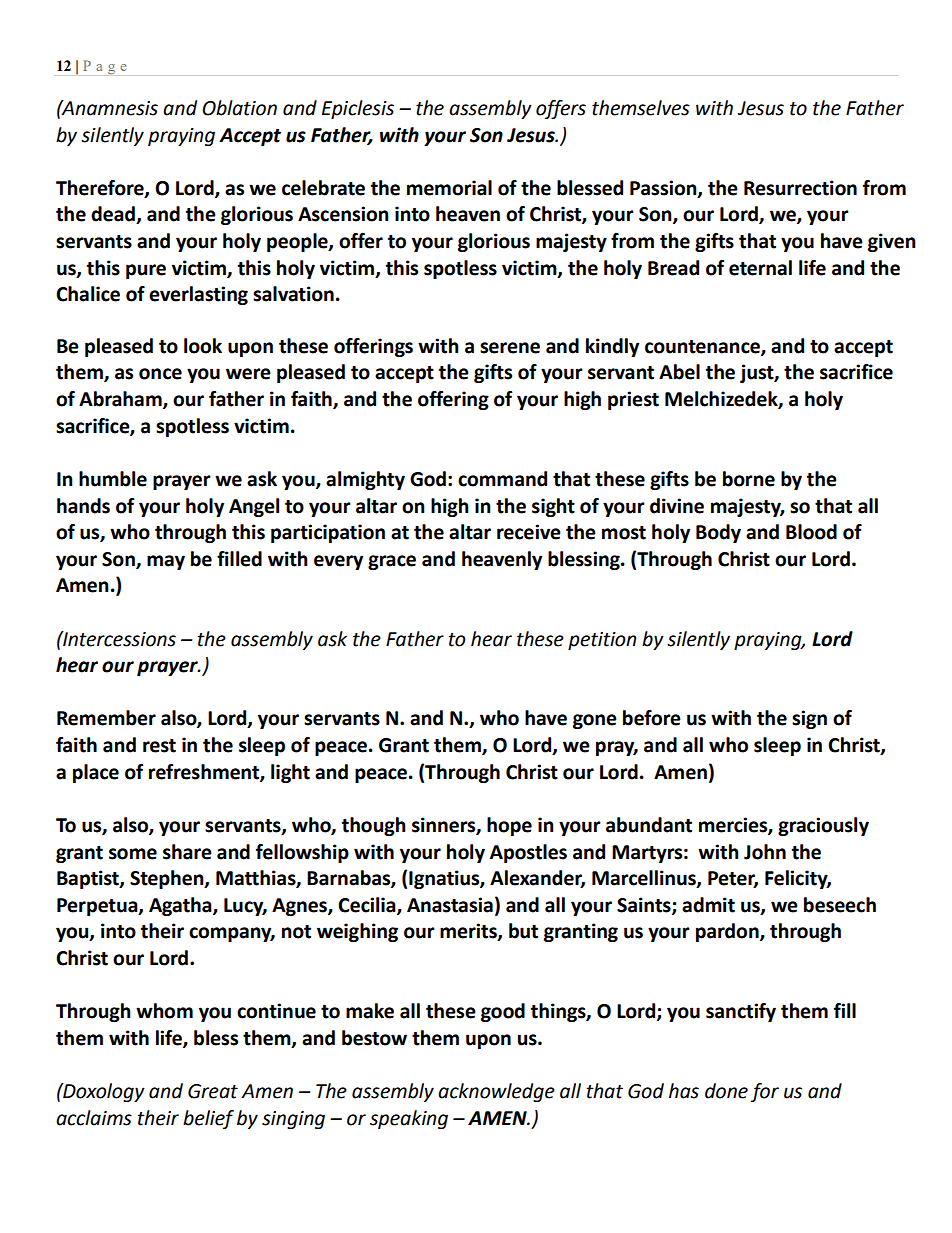  What do you see at coordinates (213, 1091) in the screenshot?
I see `Great` at bounding box center [213, 1091].
